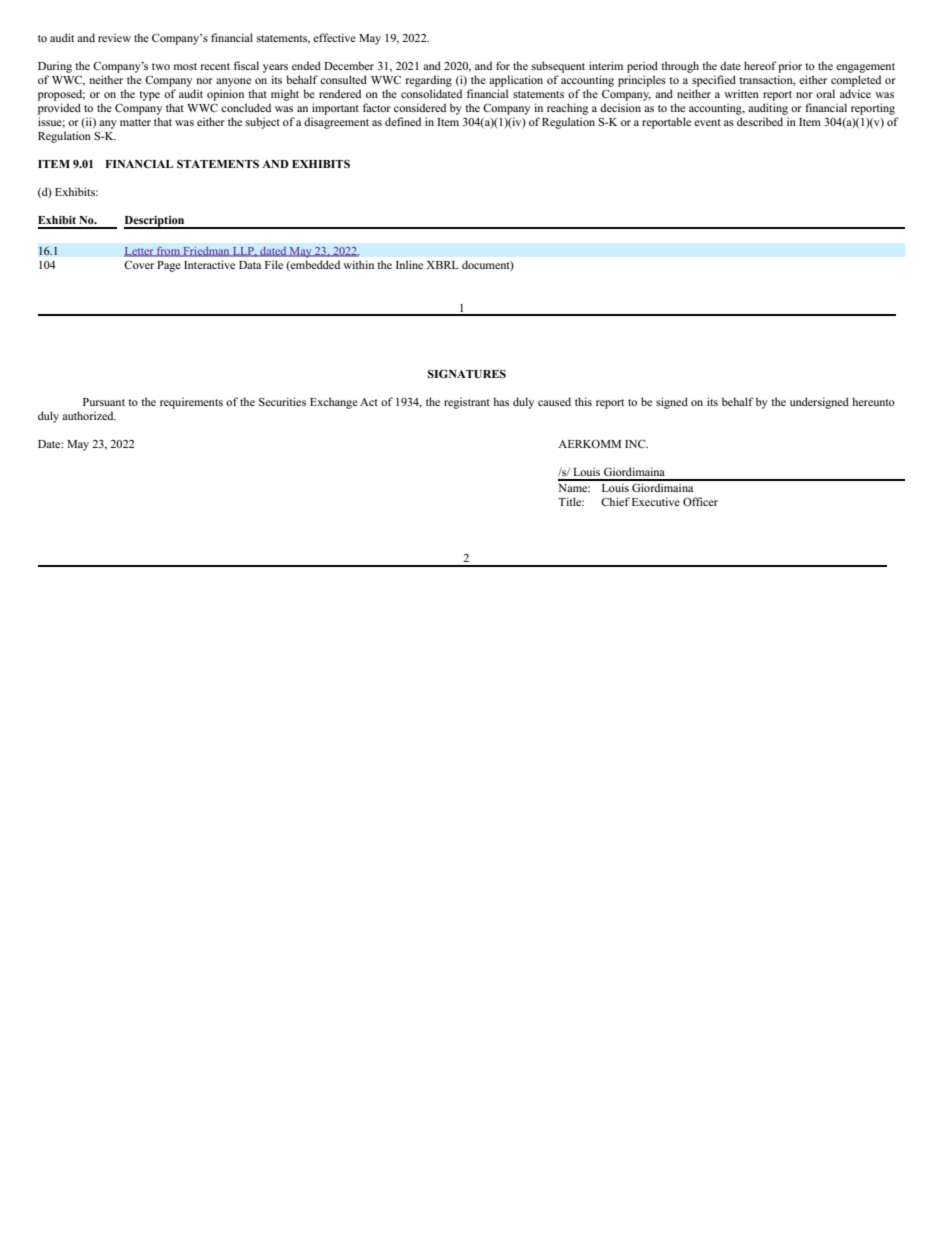 The width and height of the image is (952, 1233). I want to click on two, so click(161, 66).
